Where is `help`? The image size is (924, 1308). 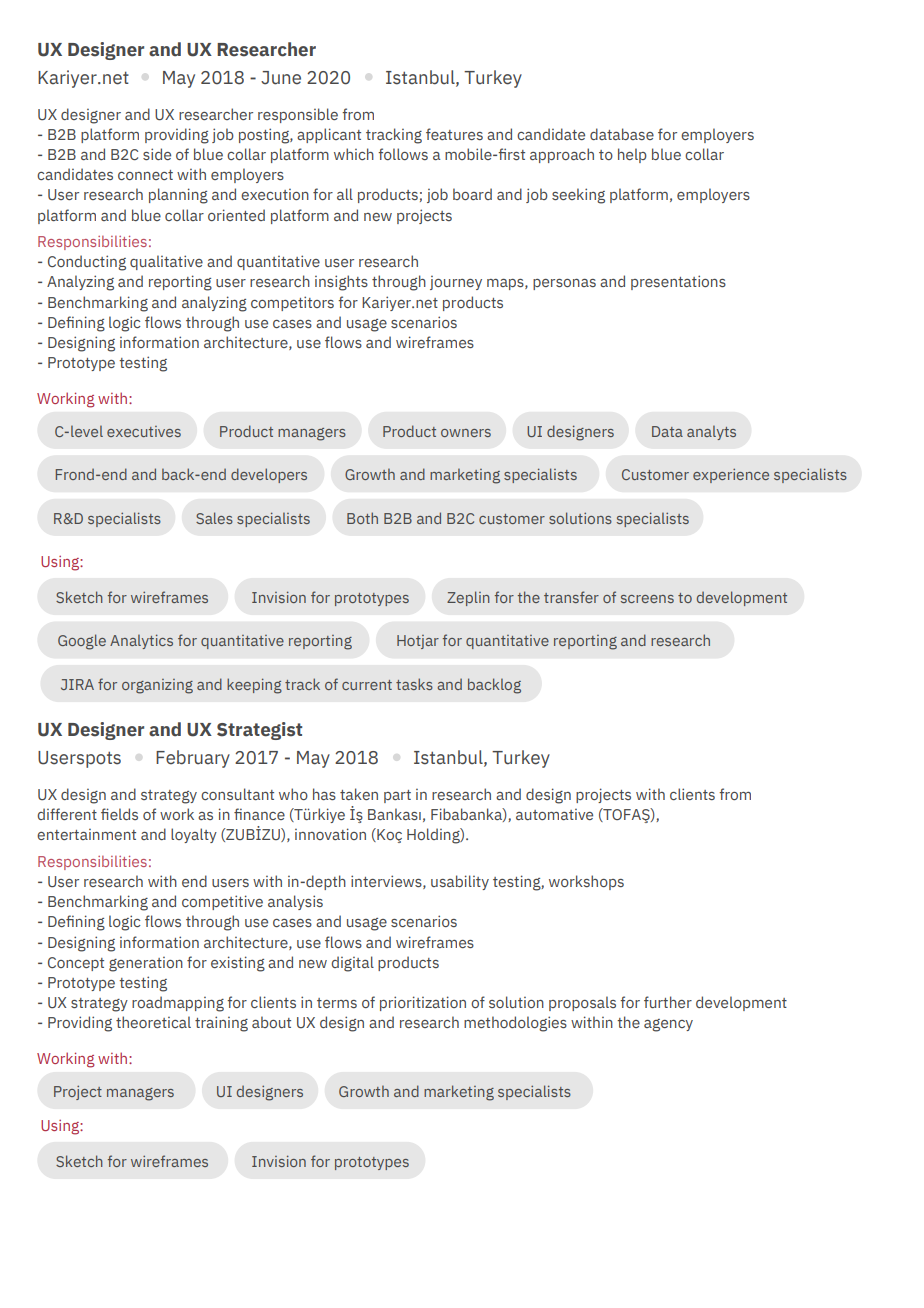 help is located at coordinates (632, 155).
